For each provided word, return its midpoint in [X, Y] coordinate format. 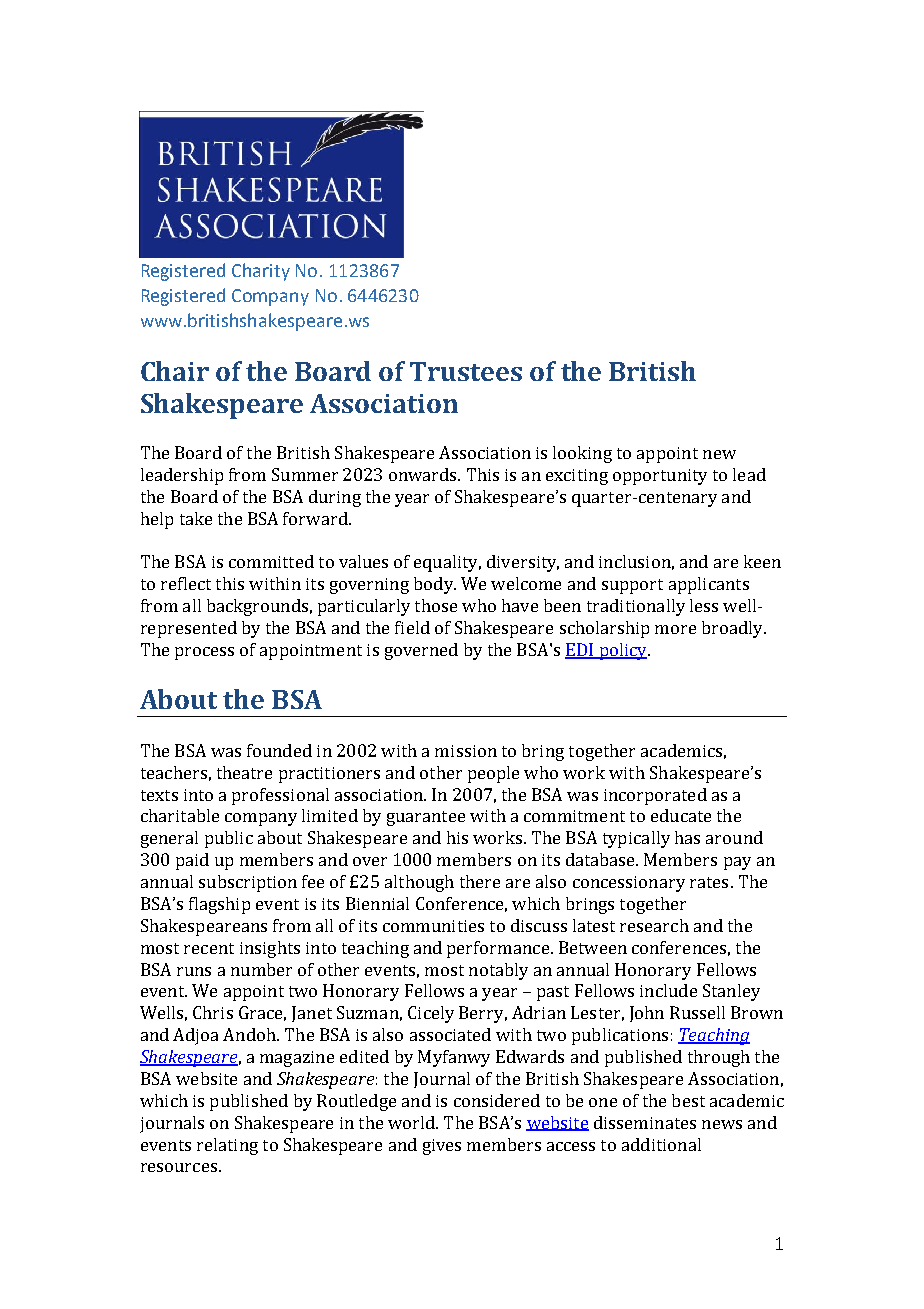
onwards [424, 474]
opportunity [660, 477]
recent [209, 948]
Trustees [466, 371]
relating [227, 1146]
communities [433, 926]
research [654, 925]
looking [582, 454]
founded [279, 750]
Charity [261, 272]
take [196, 518]
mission [466, 751]
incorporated [655, 796]
